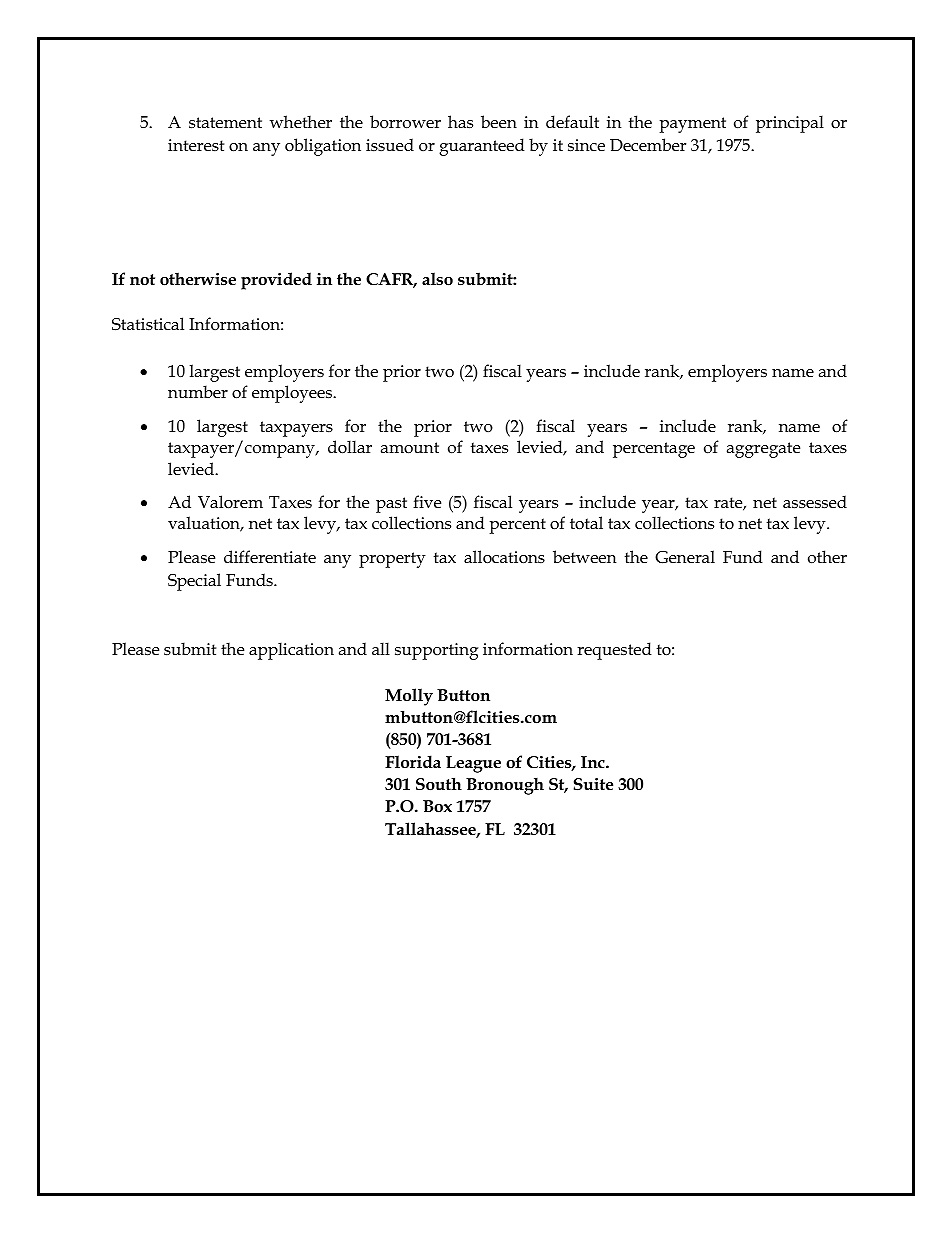 The image size is (952, 1233). I want to click on payment, so click(693, 125).
